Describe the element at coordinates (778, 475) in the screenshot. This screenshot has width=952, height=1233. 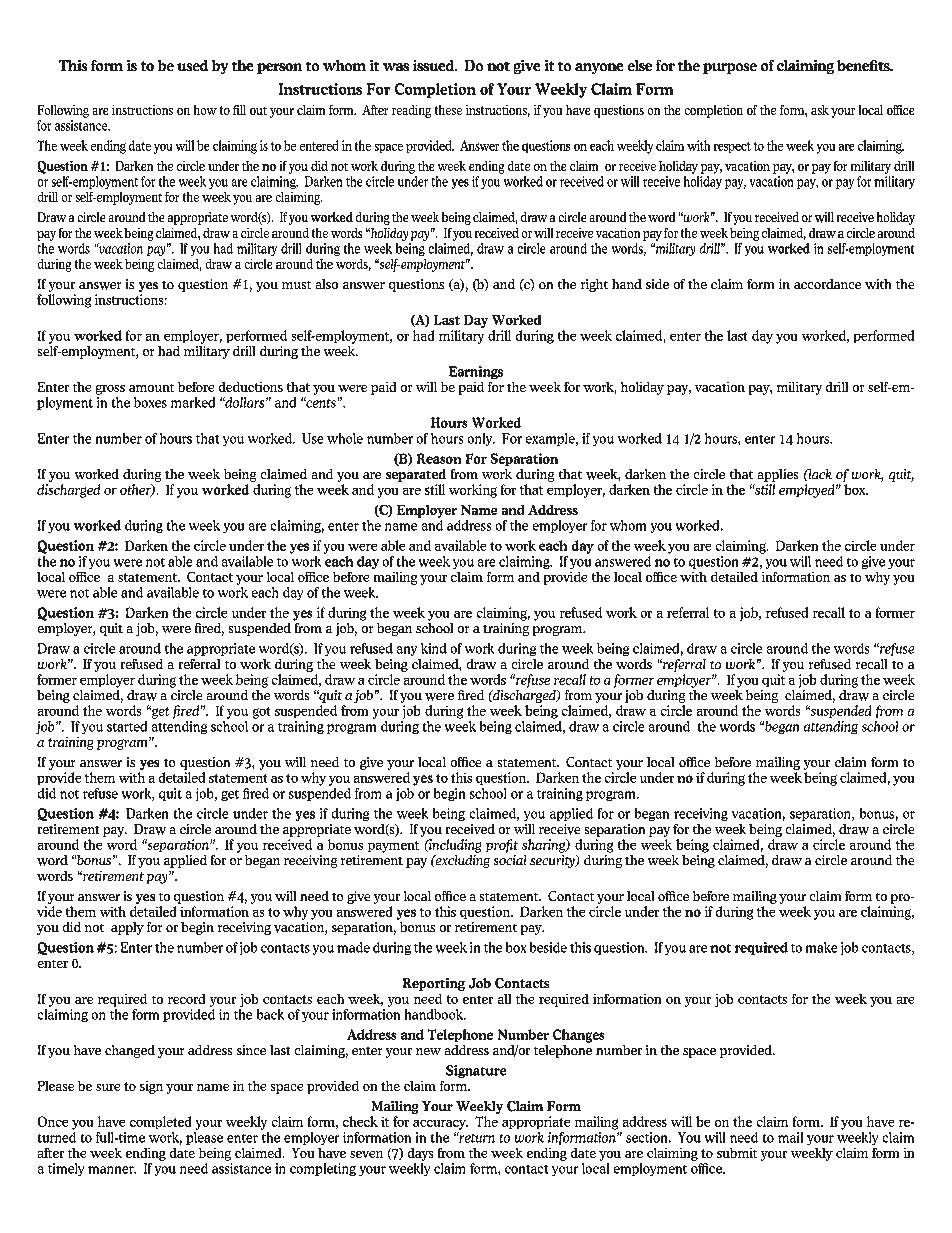
I see `applies` at that location.
